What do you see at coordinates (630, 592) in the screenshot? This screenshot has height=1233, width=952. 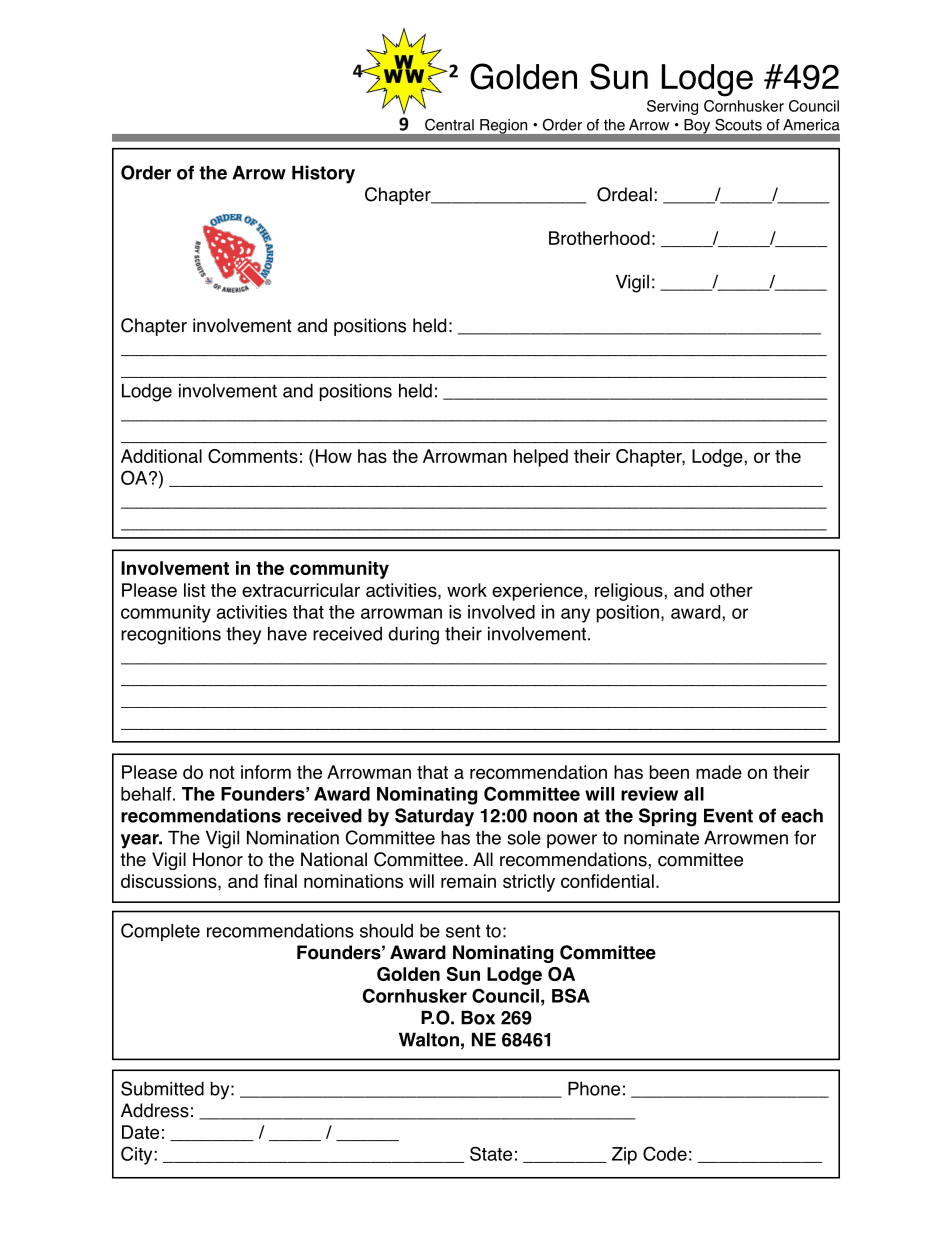 I see `religious` at bounding box center [630, 592].
